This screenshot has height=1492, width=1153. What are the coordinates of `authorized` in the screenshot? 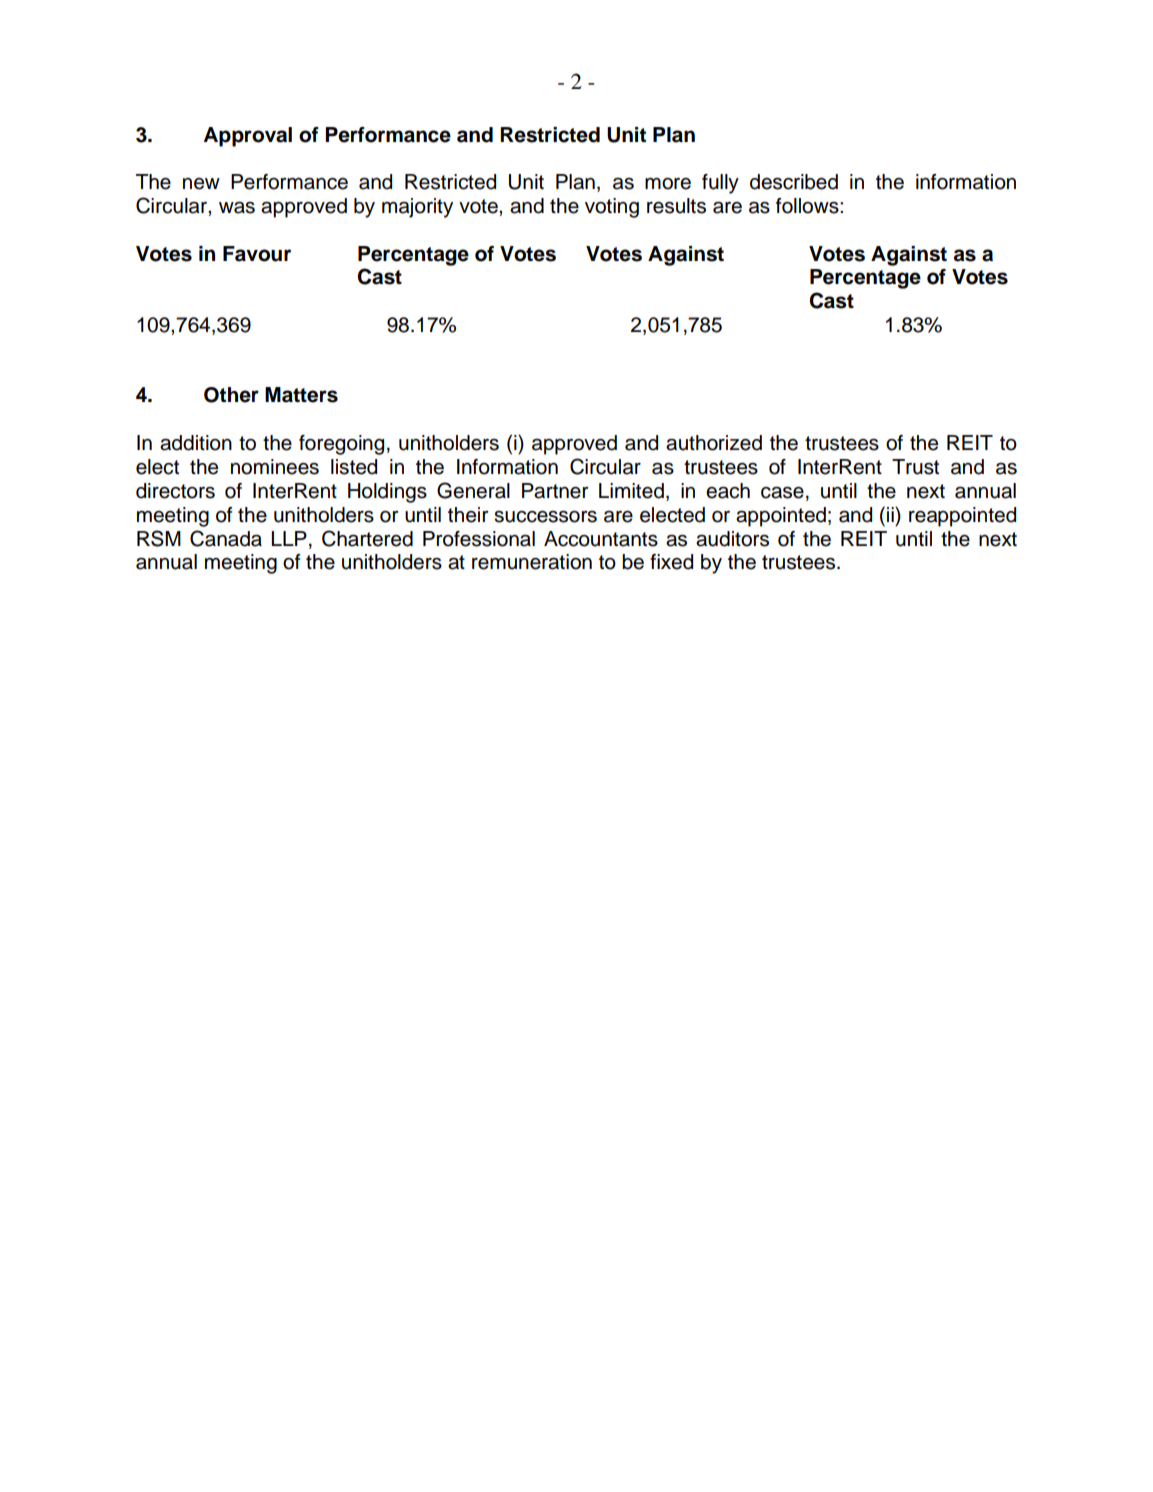 It's located at (714, 443).
